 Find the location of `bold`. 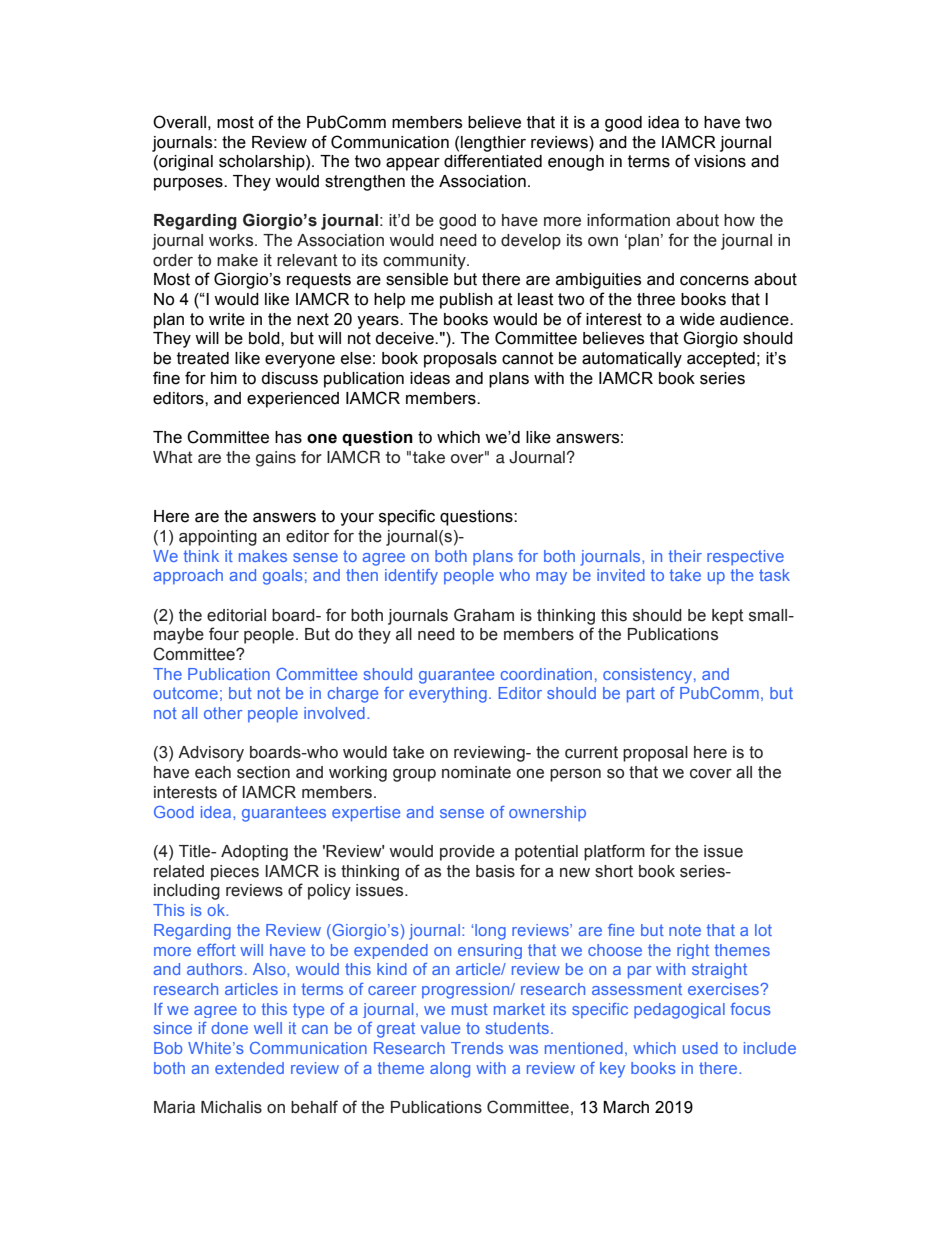

bold is located at coordinates (265, 338).
